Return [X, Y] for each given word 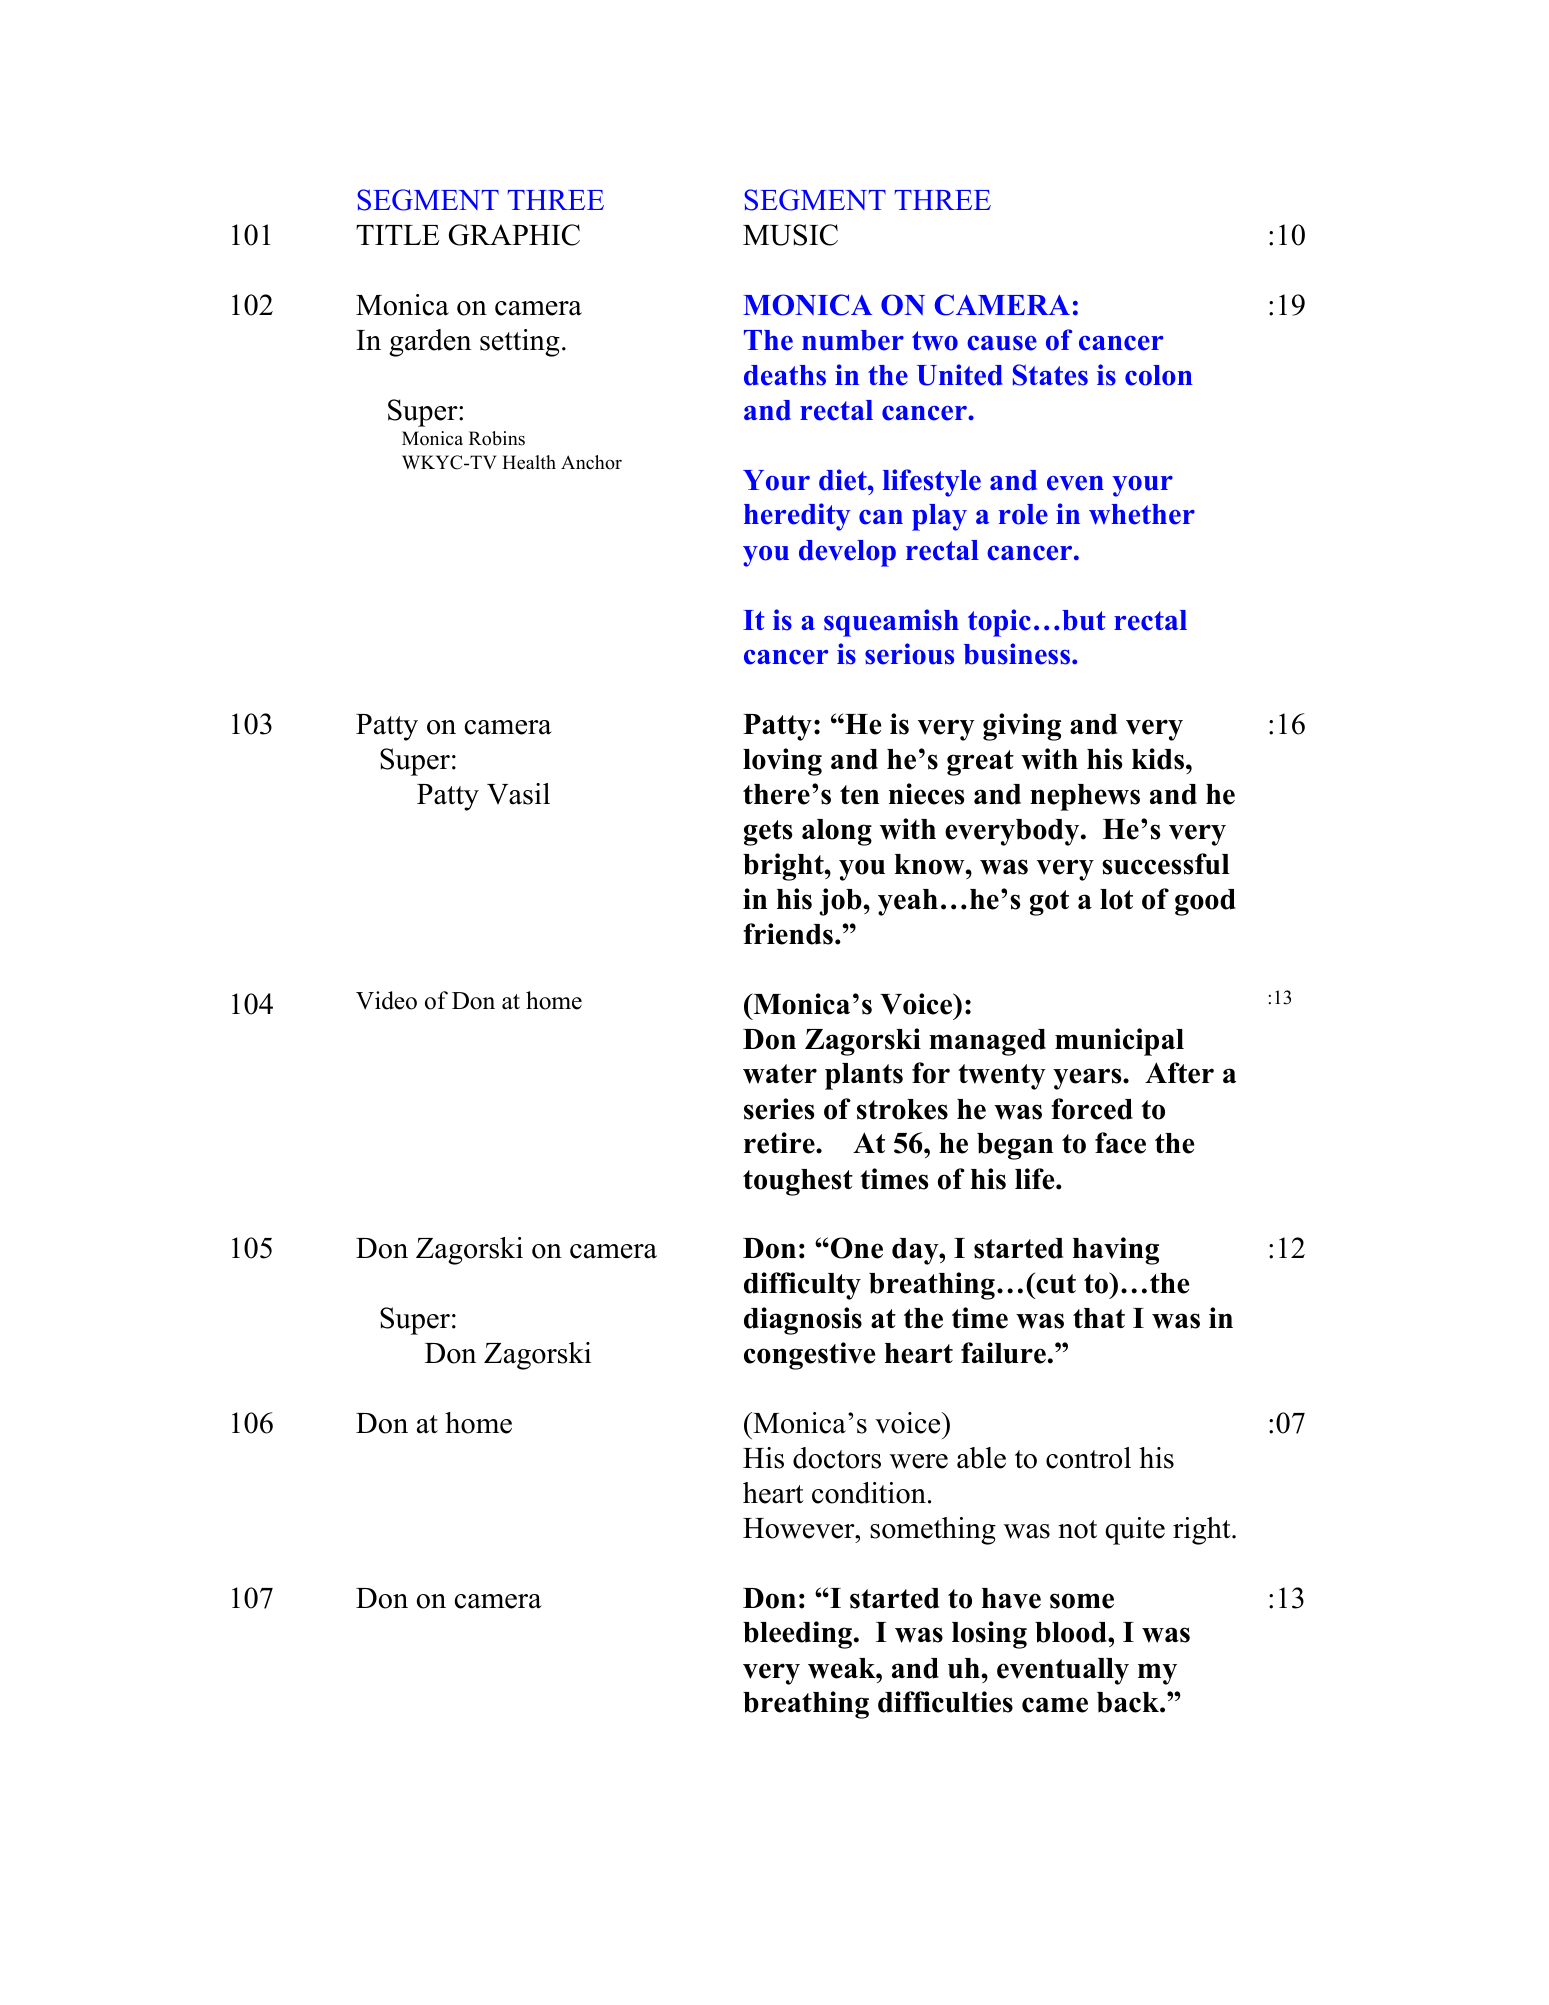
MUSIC [790, 235]
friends [788, 934]
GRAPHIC [514, 235]
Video [386, 1000]
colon [1159, 375]
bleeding [799, 1635]
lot [1116, 899]
